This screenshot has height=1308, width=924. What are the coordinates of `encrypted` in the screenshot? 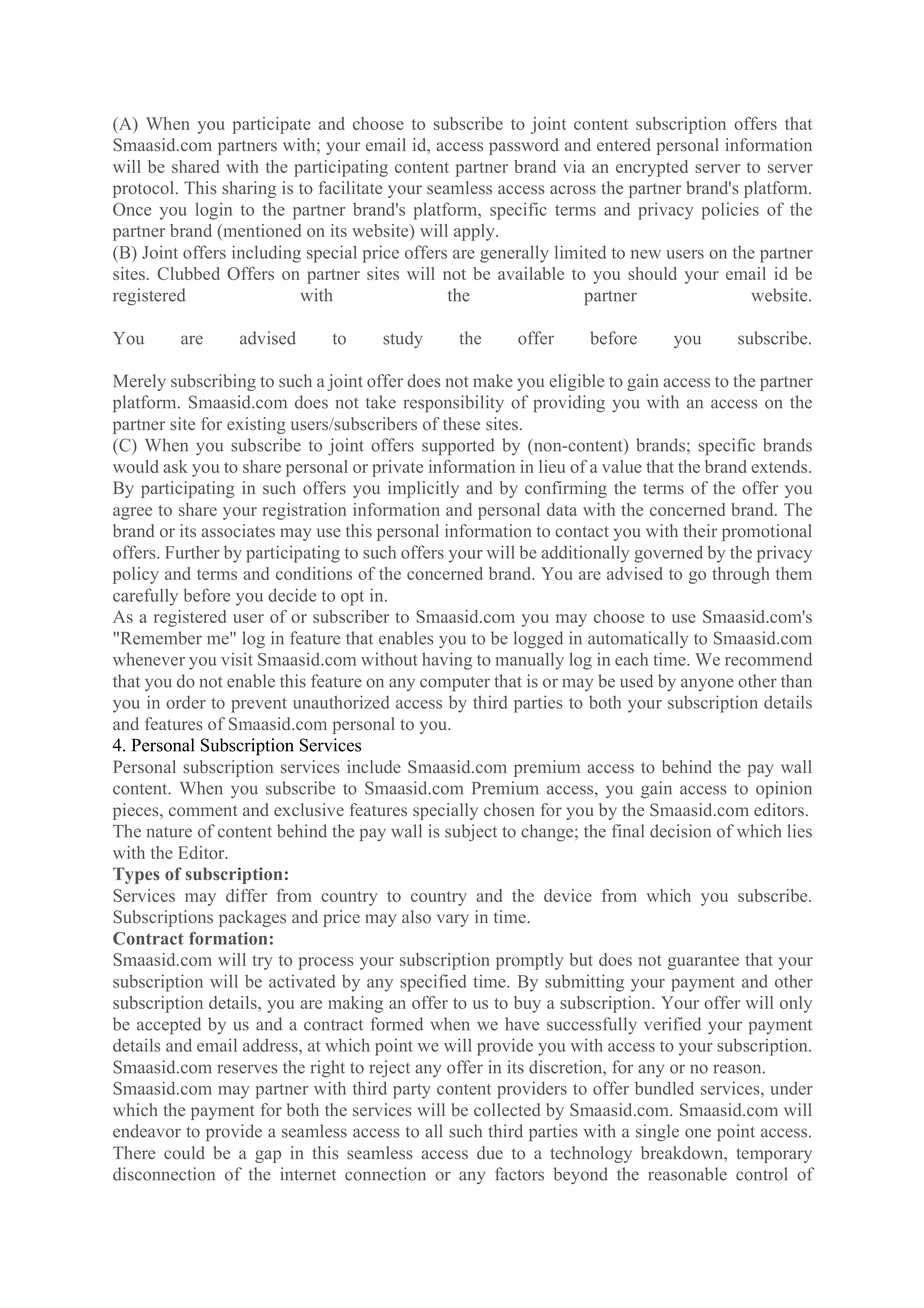 It's located at (652, 168).
